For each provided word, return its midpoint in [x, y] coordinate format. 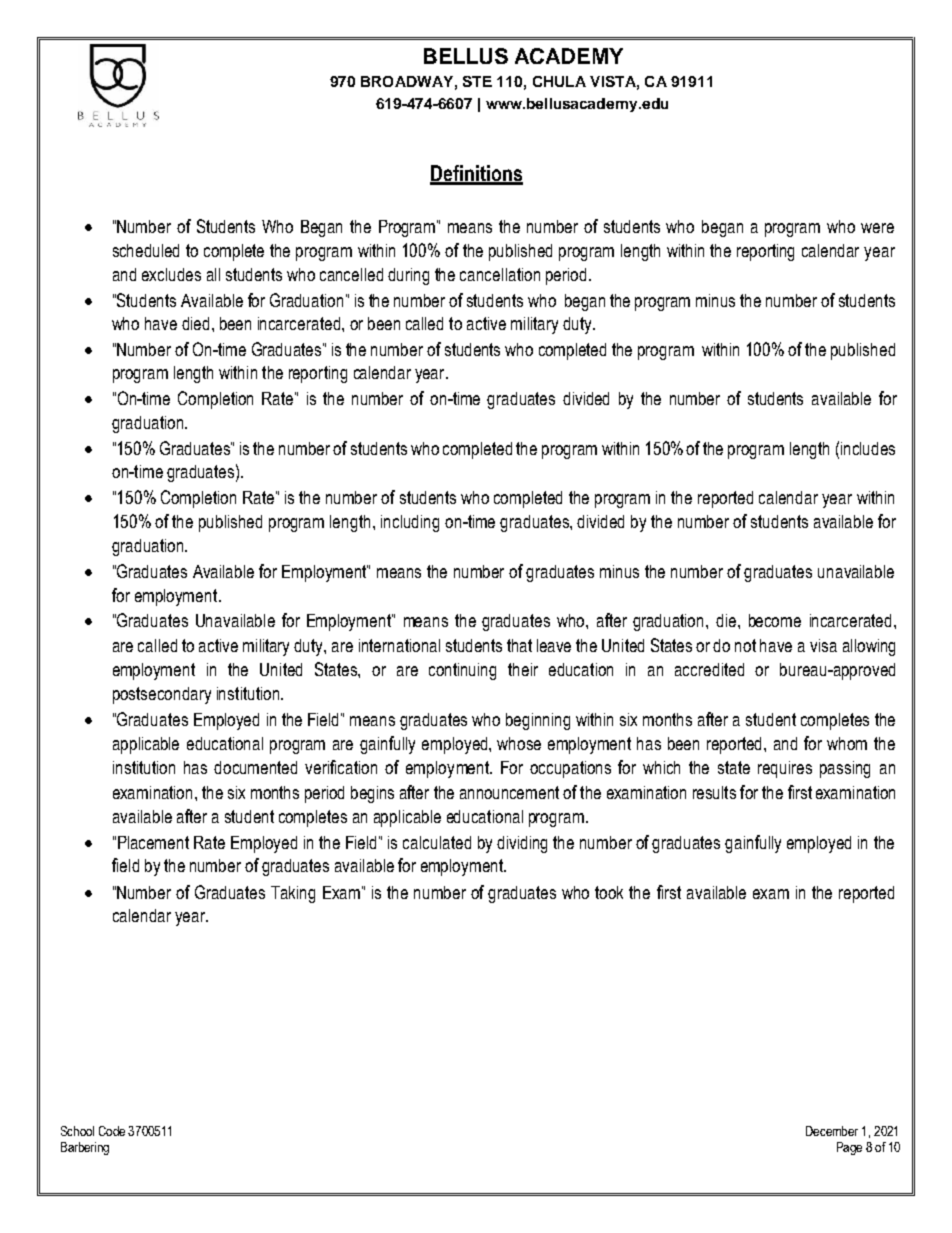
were [877, 228]
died [195, 323]
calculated [437, 842]
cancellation [500, 274]
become [775, 620]
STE [477, 81]
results [714, 792]
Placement [153, 842]
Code [112, 1131]
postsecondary [162, 695]
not [745, 645]
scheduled [146, 250]
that [519, 645]
